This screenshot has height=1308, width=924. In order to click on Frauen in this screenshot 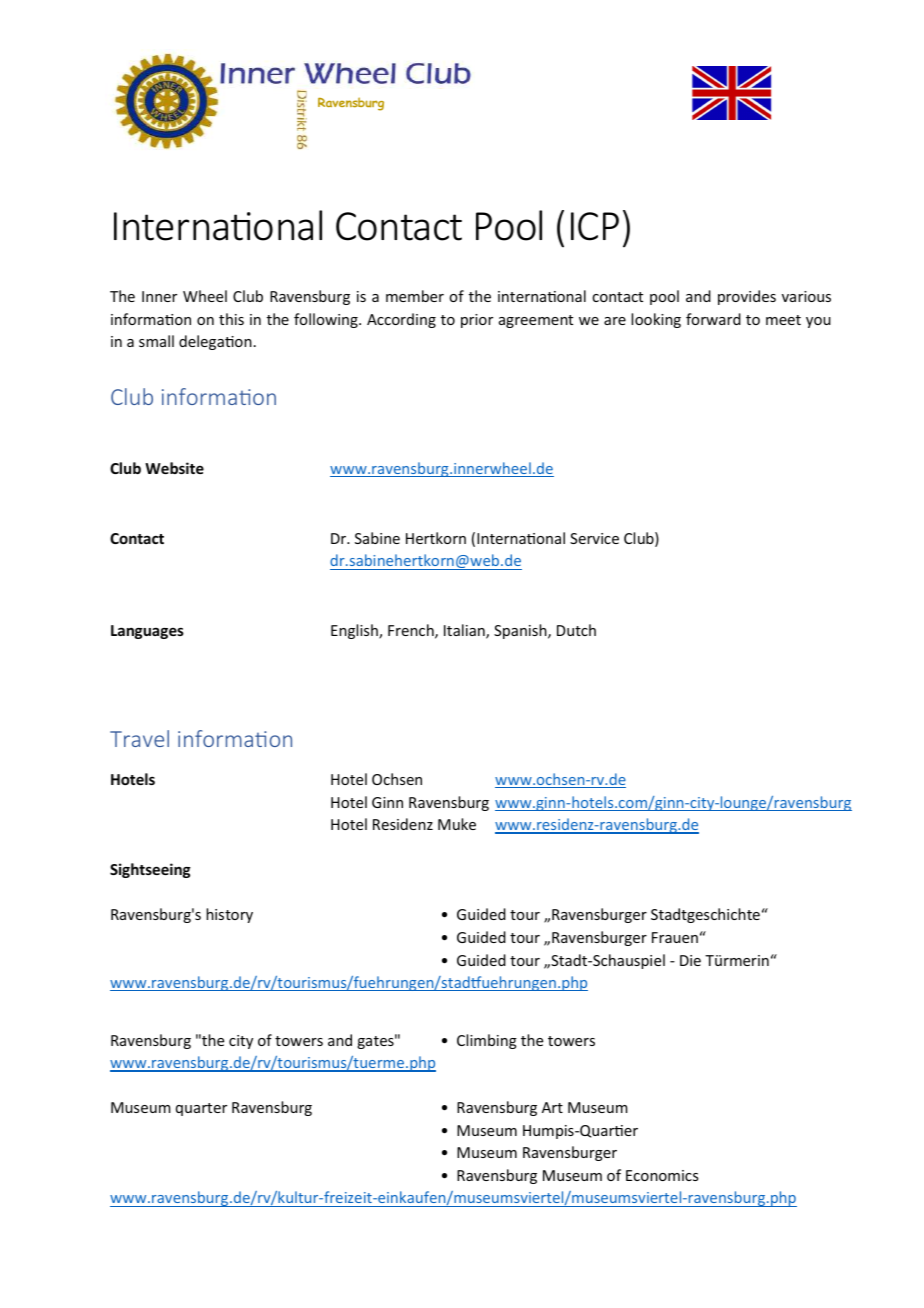, I will do `click(675, 937)`.
